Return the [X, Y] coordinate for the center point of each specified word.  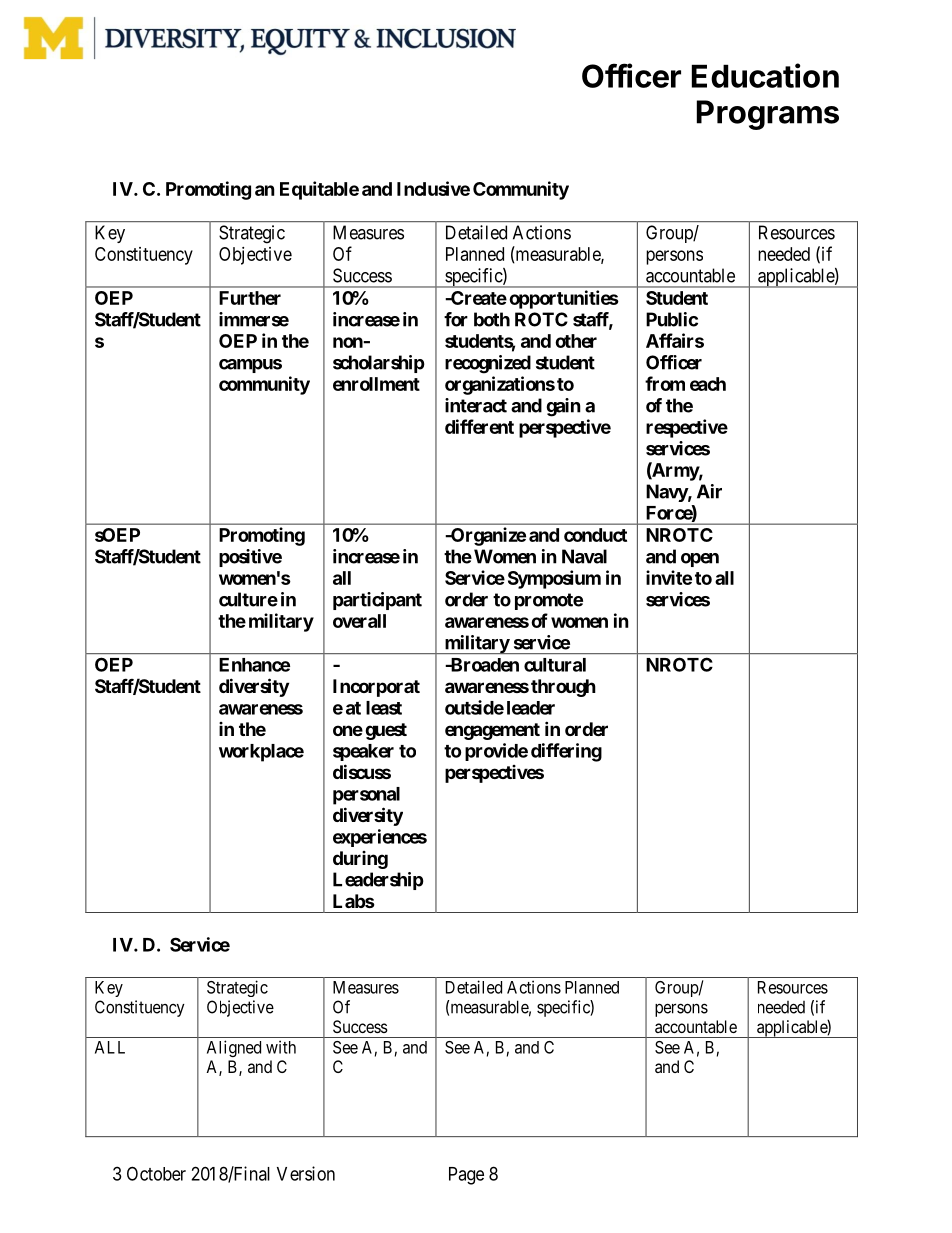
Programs [768, 115]
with [281, 1047]
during [360, 860]
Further [250, 298]
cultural [555, 665]
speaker [363, 752]
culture [248, 599]
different [479, 426]
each [708, 384]
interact [476, 405]
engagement [492, 731]
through [563, 688]
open [700, 560]
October [156, 1173]
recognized [488, 364]
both [492, 319]
